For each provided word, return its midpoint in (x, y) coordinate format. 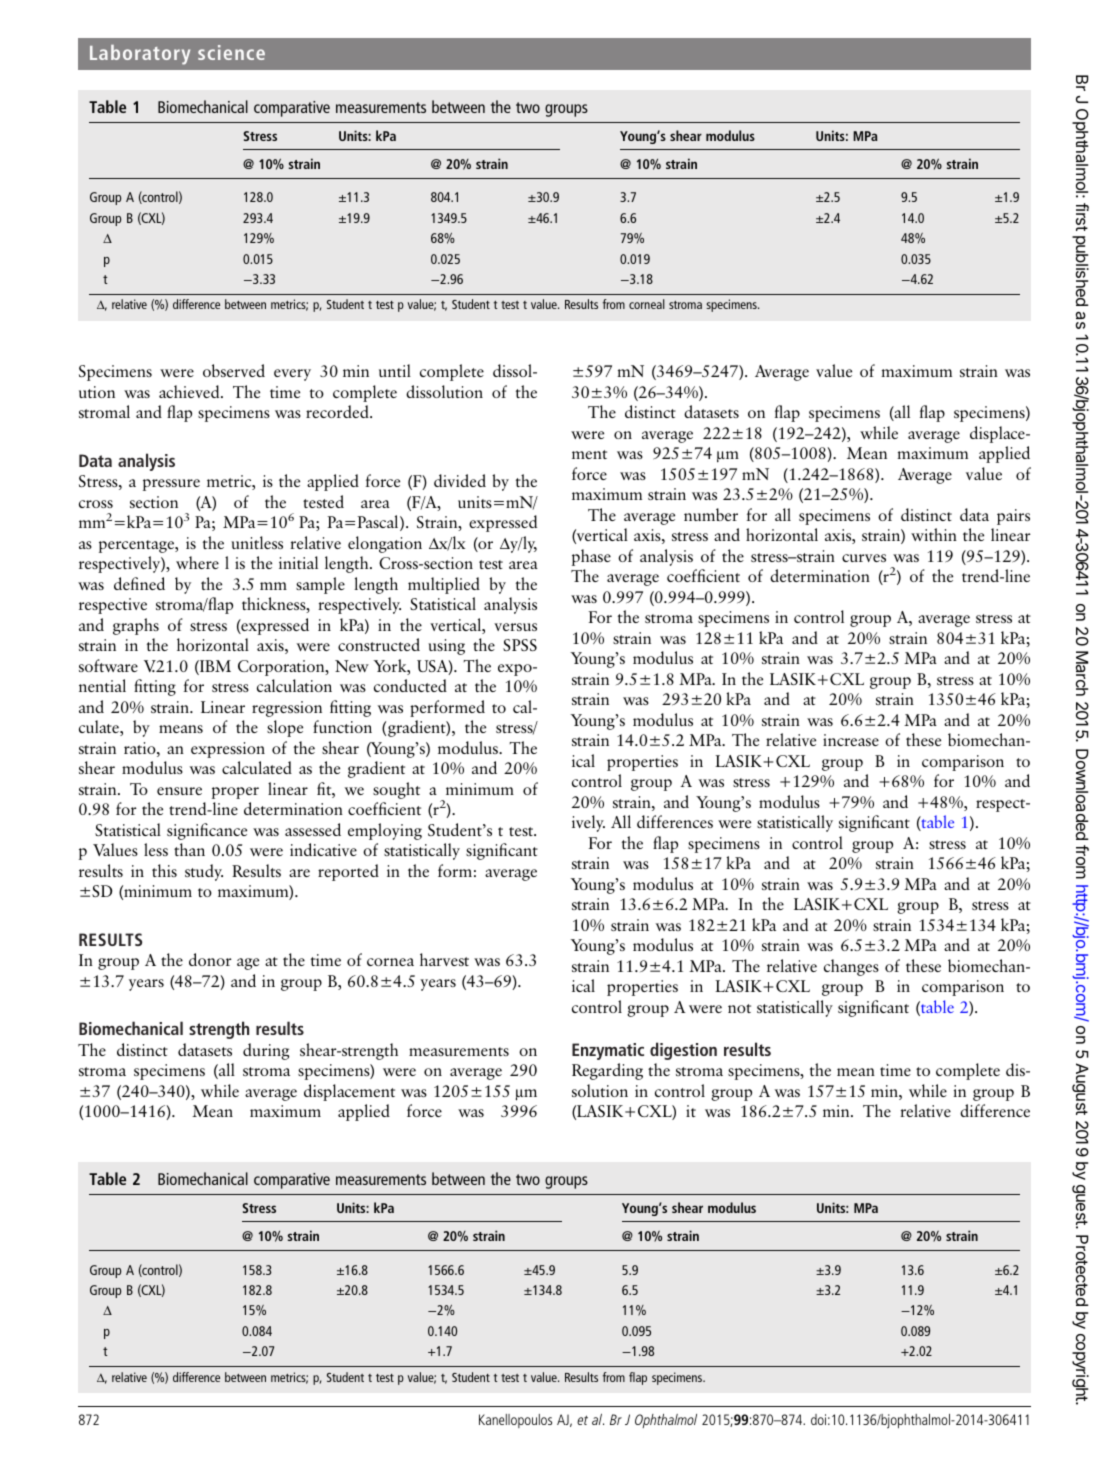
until (395, 370)
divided (460, 480)
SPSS (520, 645)
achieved (190, 391)
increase (851, 740)
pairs (1013, 517)
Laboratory (140, 55)
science (231, 52)
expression (228, 750)
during (266, 1051)
